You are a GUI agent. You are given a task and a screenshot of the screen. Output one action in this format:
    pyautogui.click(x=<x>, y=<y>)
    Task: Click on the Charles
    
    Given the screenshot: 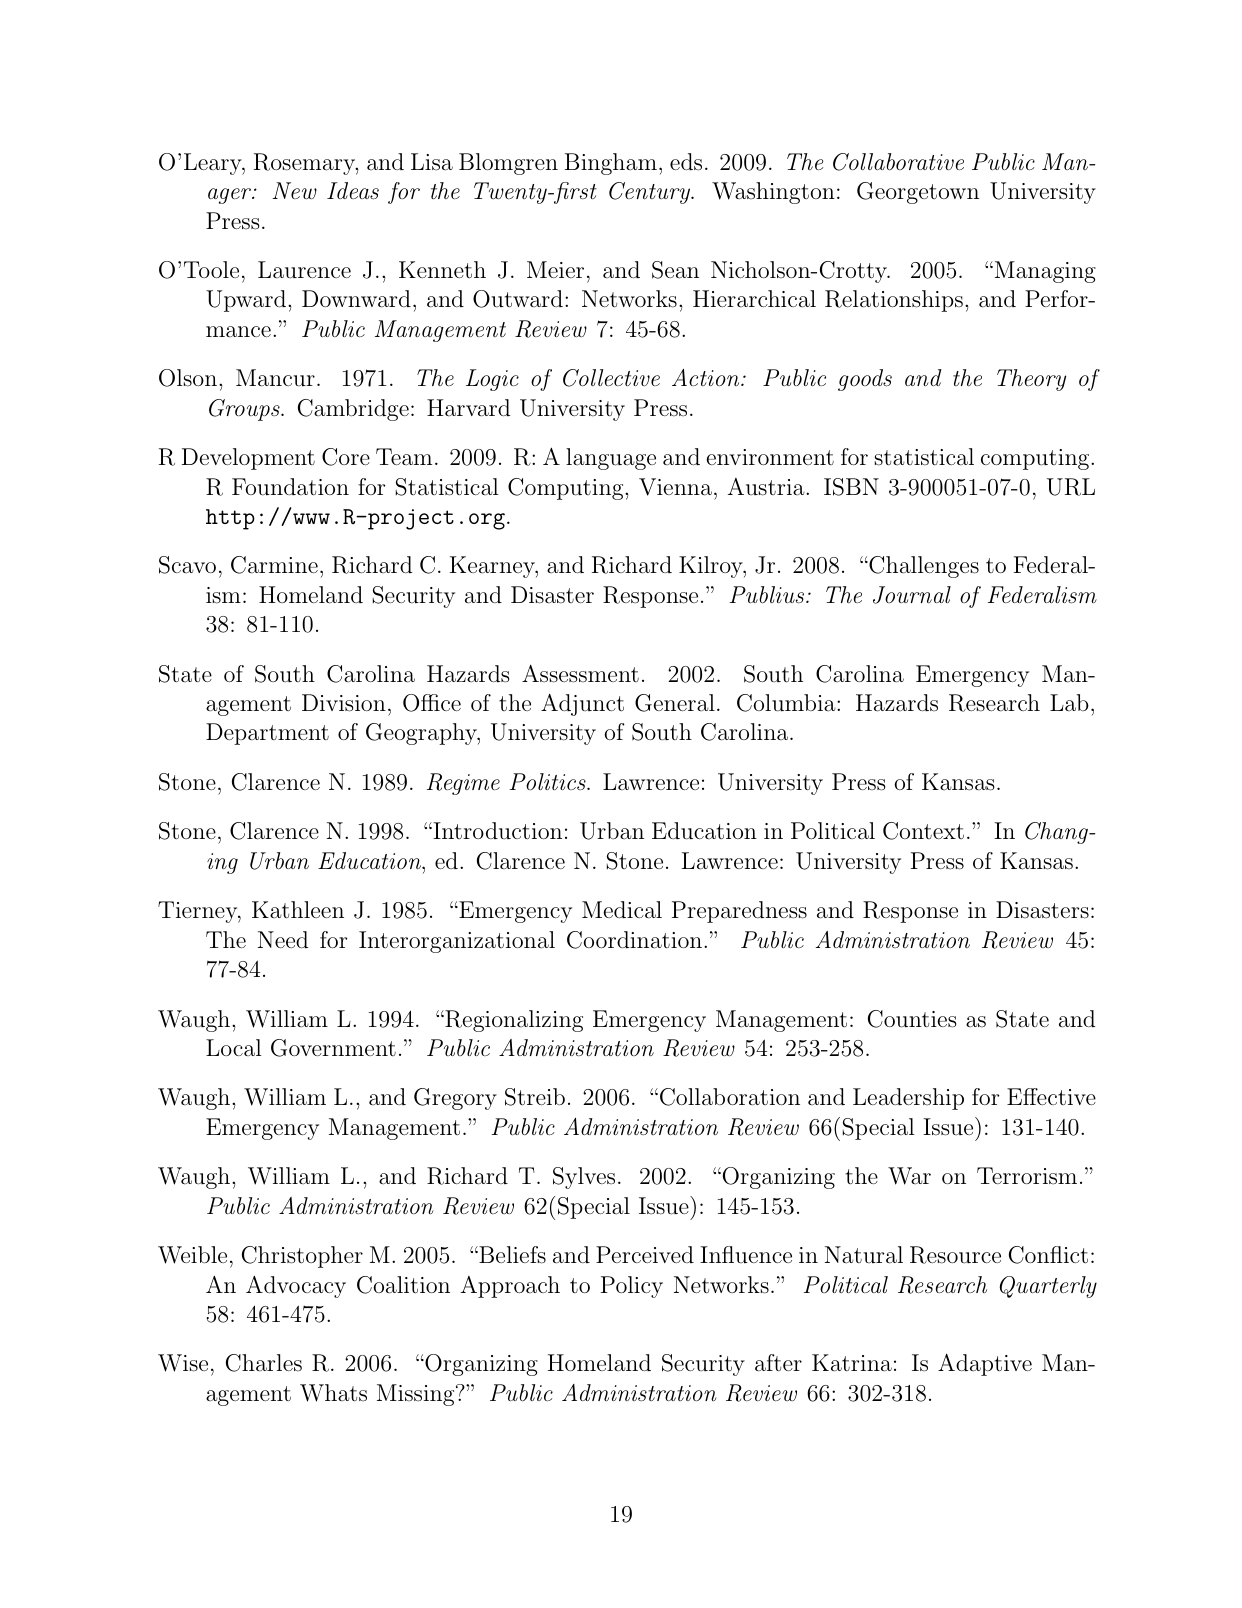 What is the action you would take?
    pyautogui.click(x=264, y=1363)
